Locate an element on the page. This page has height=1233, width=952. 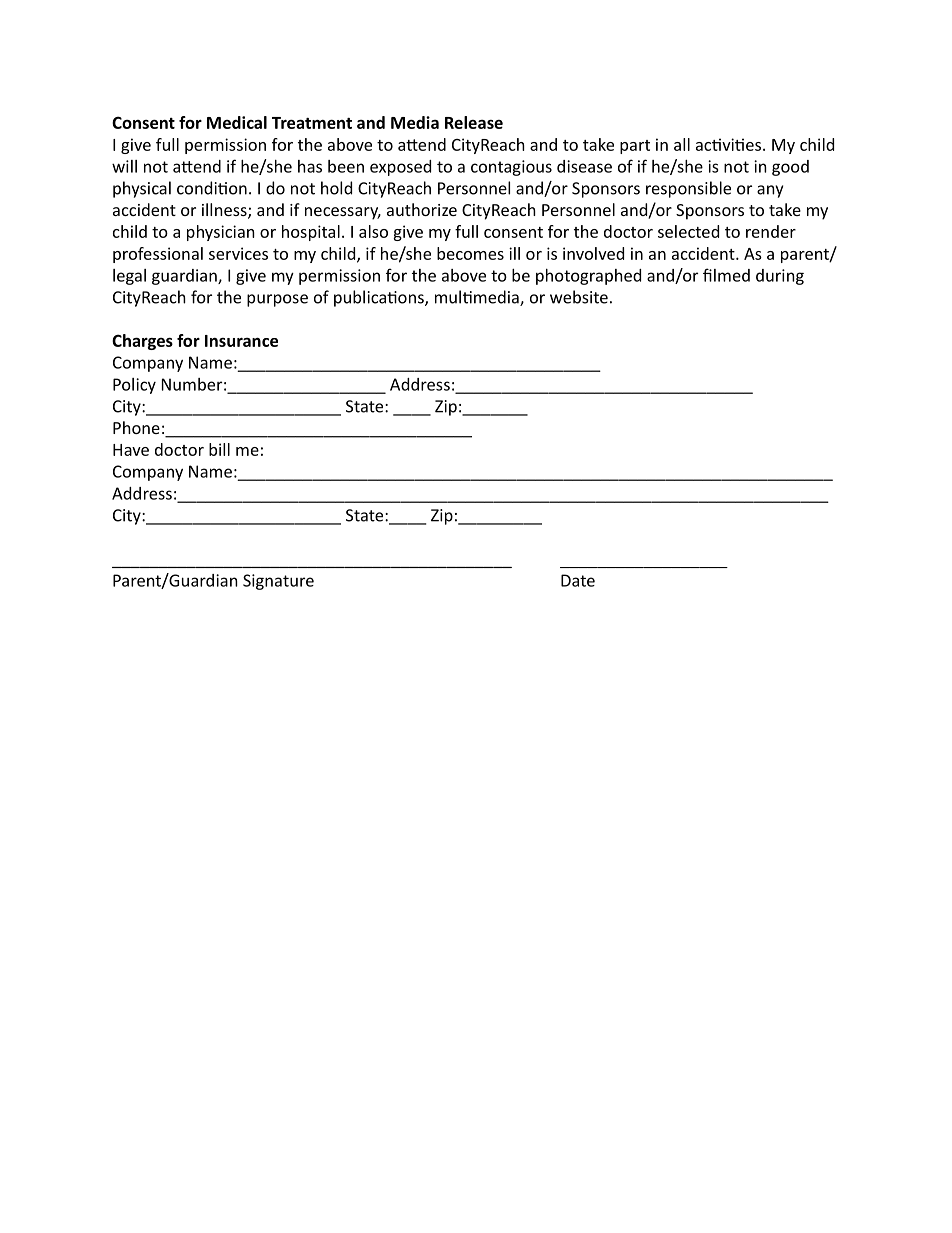
during is located at coordinates (780, 277).
